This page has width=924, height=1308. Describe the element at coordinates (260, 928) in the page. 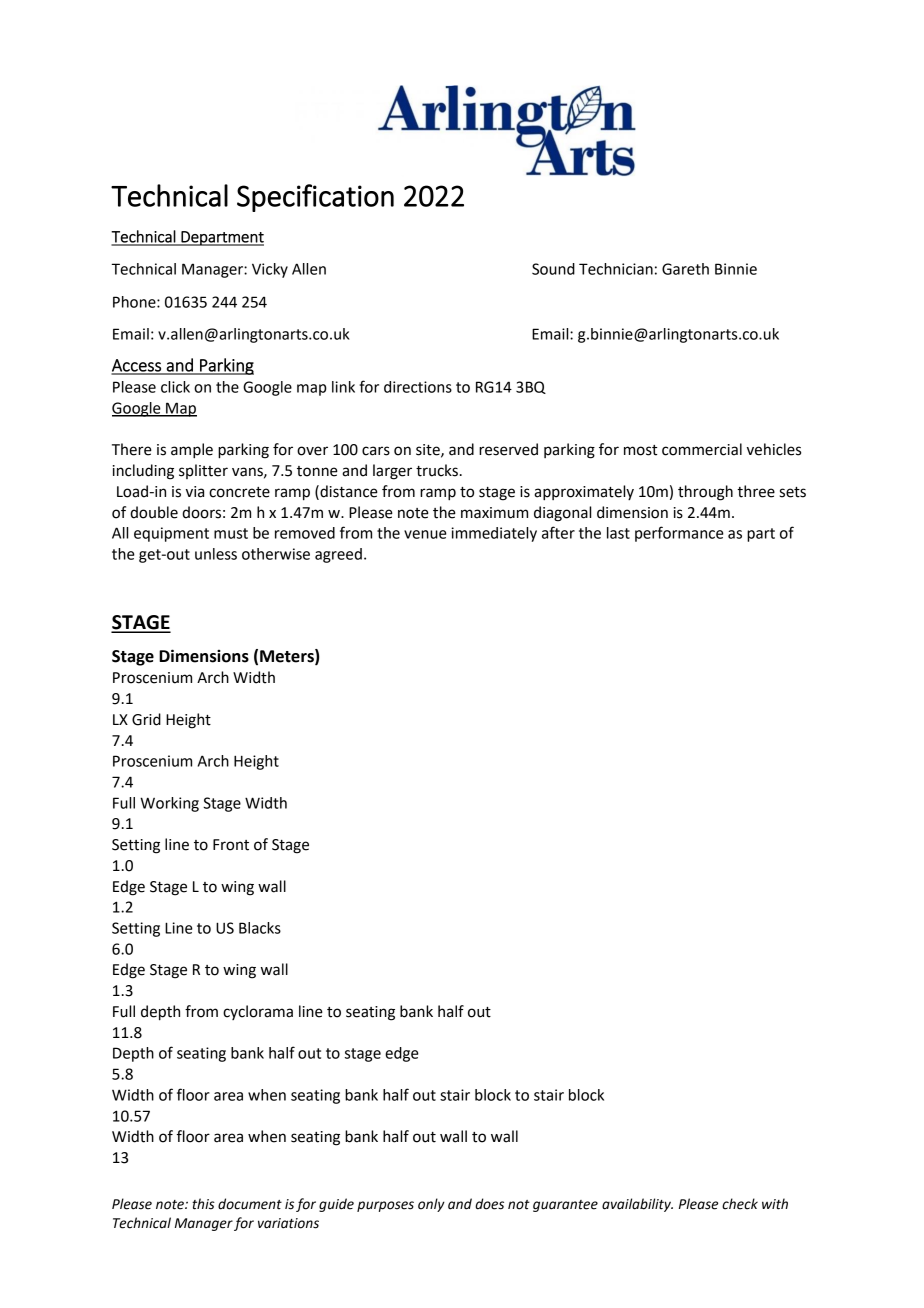

I see `Blacks` at that location.
